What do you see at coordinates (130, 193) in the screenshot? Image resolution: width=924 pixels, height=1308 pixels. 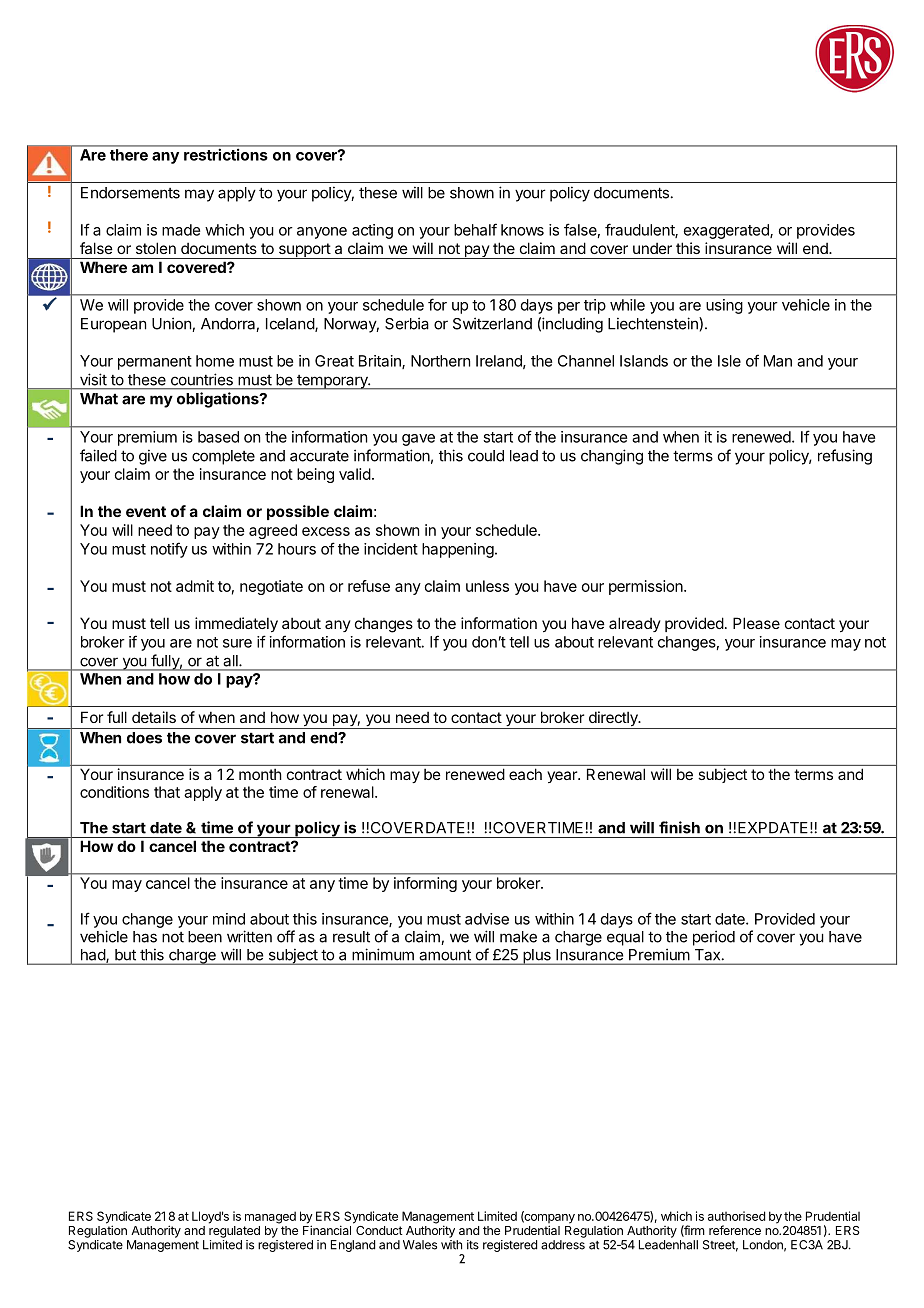 I see `Endorsements` at bounding box center [130, 193].
